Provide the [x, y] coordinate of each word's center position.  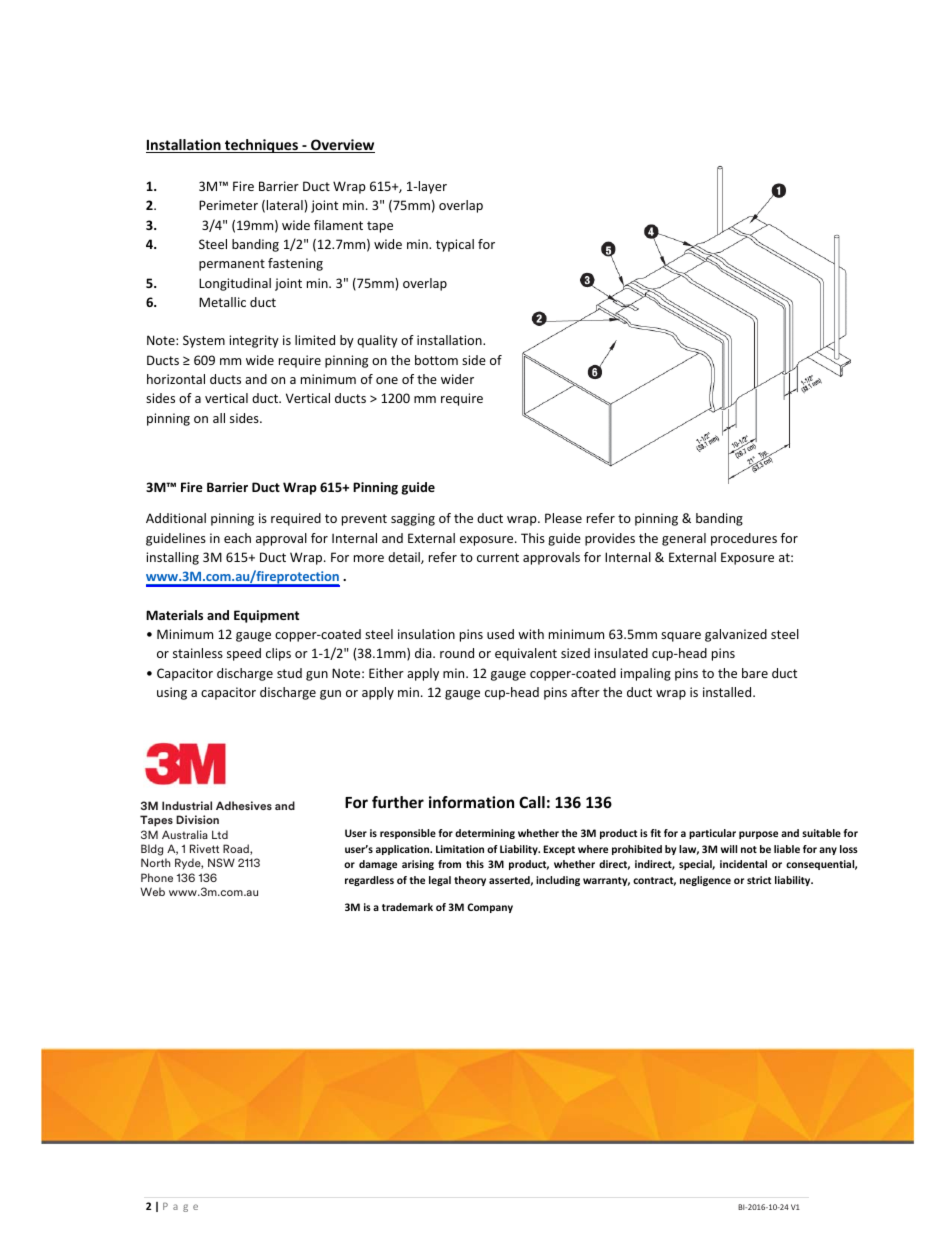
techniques [261, 146]
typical [455, 245]
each [237, 538]
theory [470, 881]
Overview [342, 146]
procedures [744, 539]
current [498, 557]
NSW [221, 862]
